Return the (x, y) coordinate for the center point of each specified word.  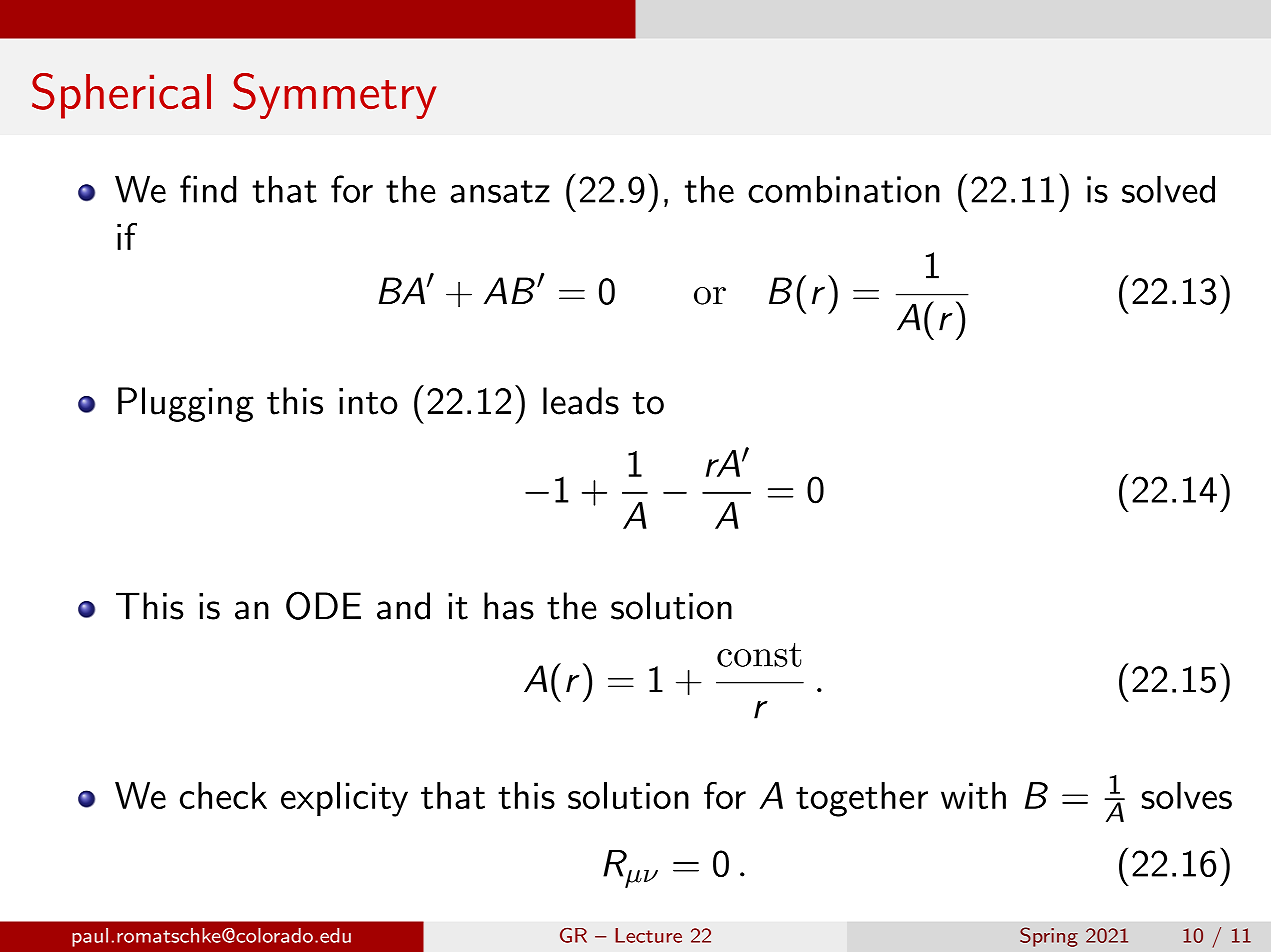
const (759, 655)
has (509, 606)
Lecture (648, 935)
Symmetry (335, 96)
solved (1168, 189)
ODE (323, 605)
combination (844, 189)
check (223, 795)
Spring (1049, 937)
